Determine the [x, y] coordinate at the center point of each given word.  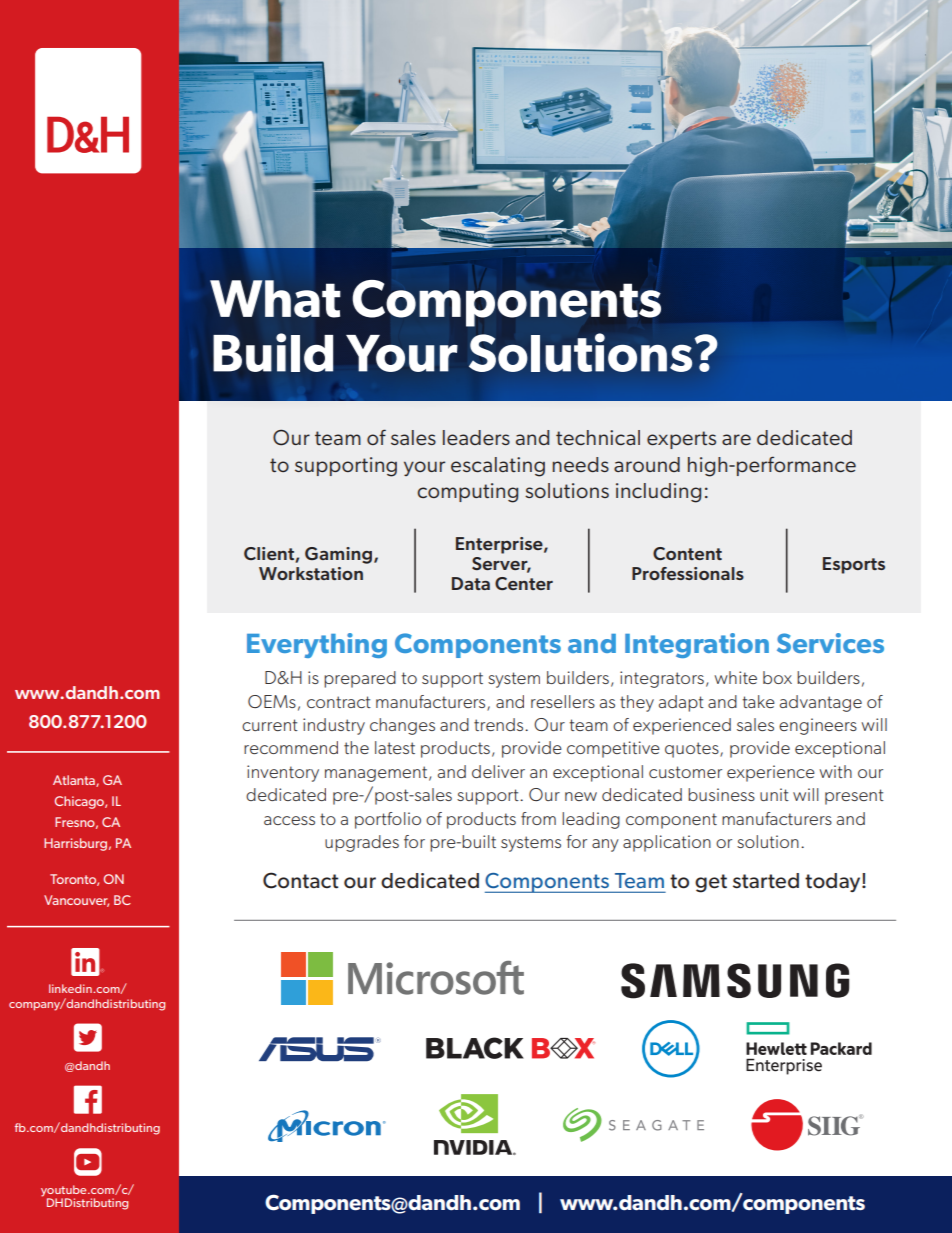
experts [681, 440]
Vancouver [76, 901]
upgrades [362, 843]
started [766, 881]
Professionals [688, 573]
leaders [476, 437]
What [275, 299]
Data [471, 583]
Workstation [311, 573]
